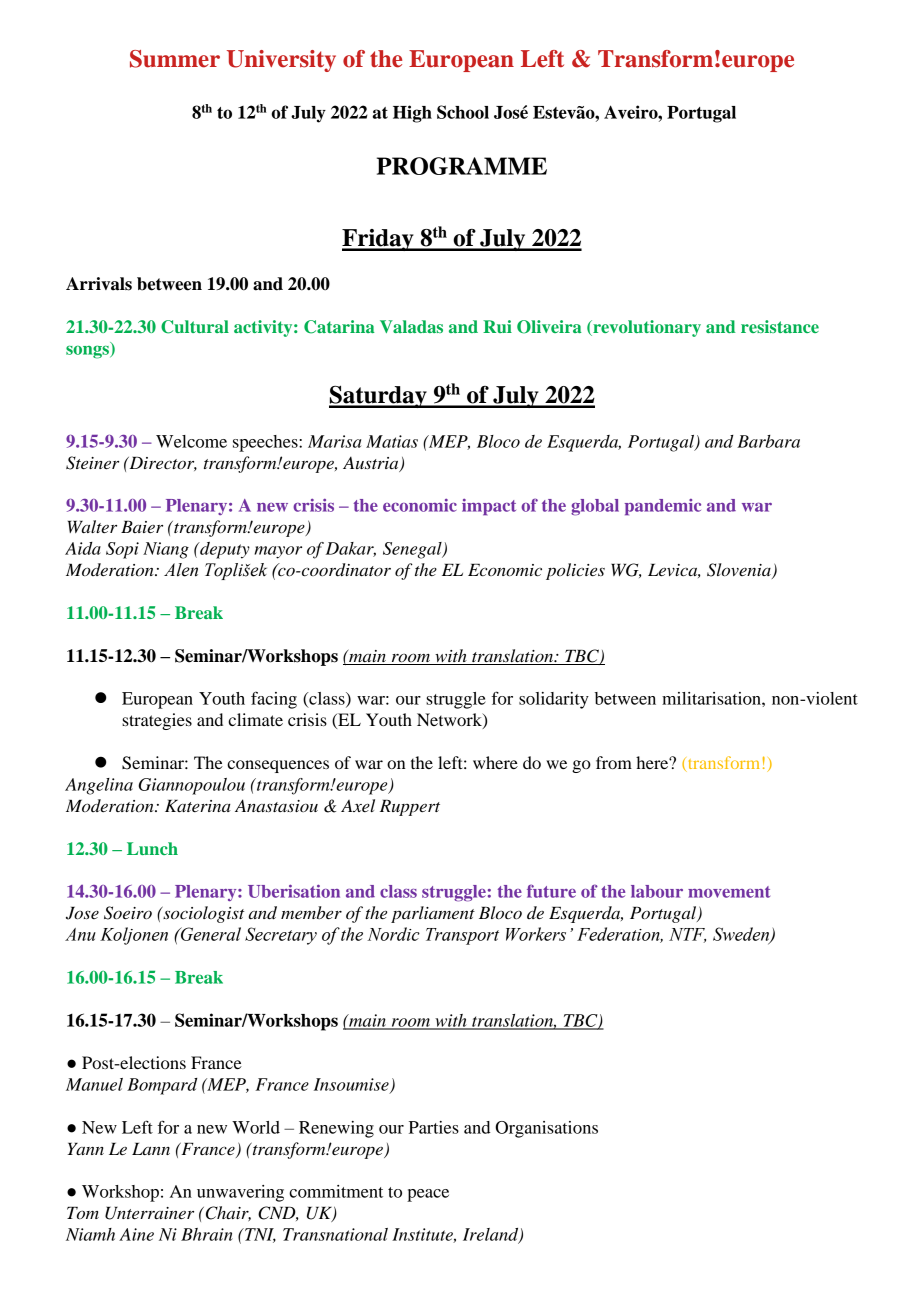 Image resolution: width=924 pixels, height=1308 pixels. What do you see at coordinates (240, 1193) in the image?
I see `unwavering` at bounding box center [240, 1193].
